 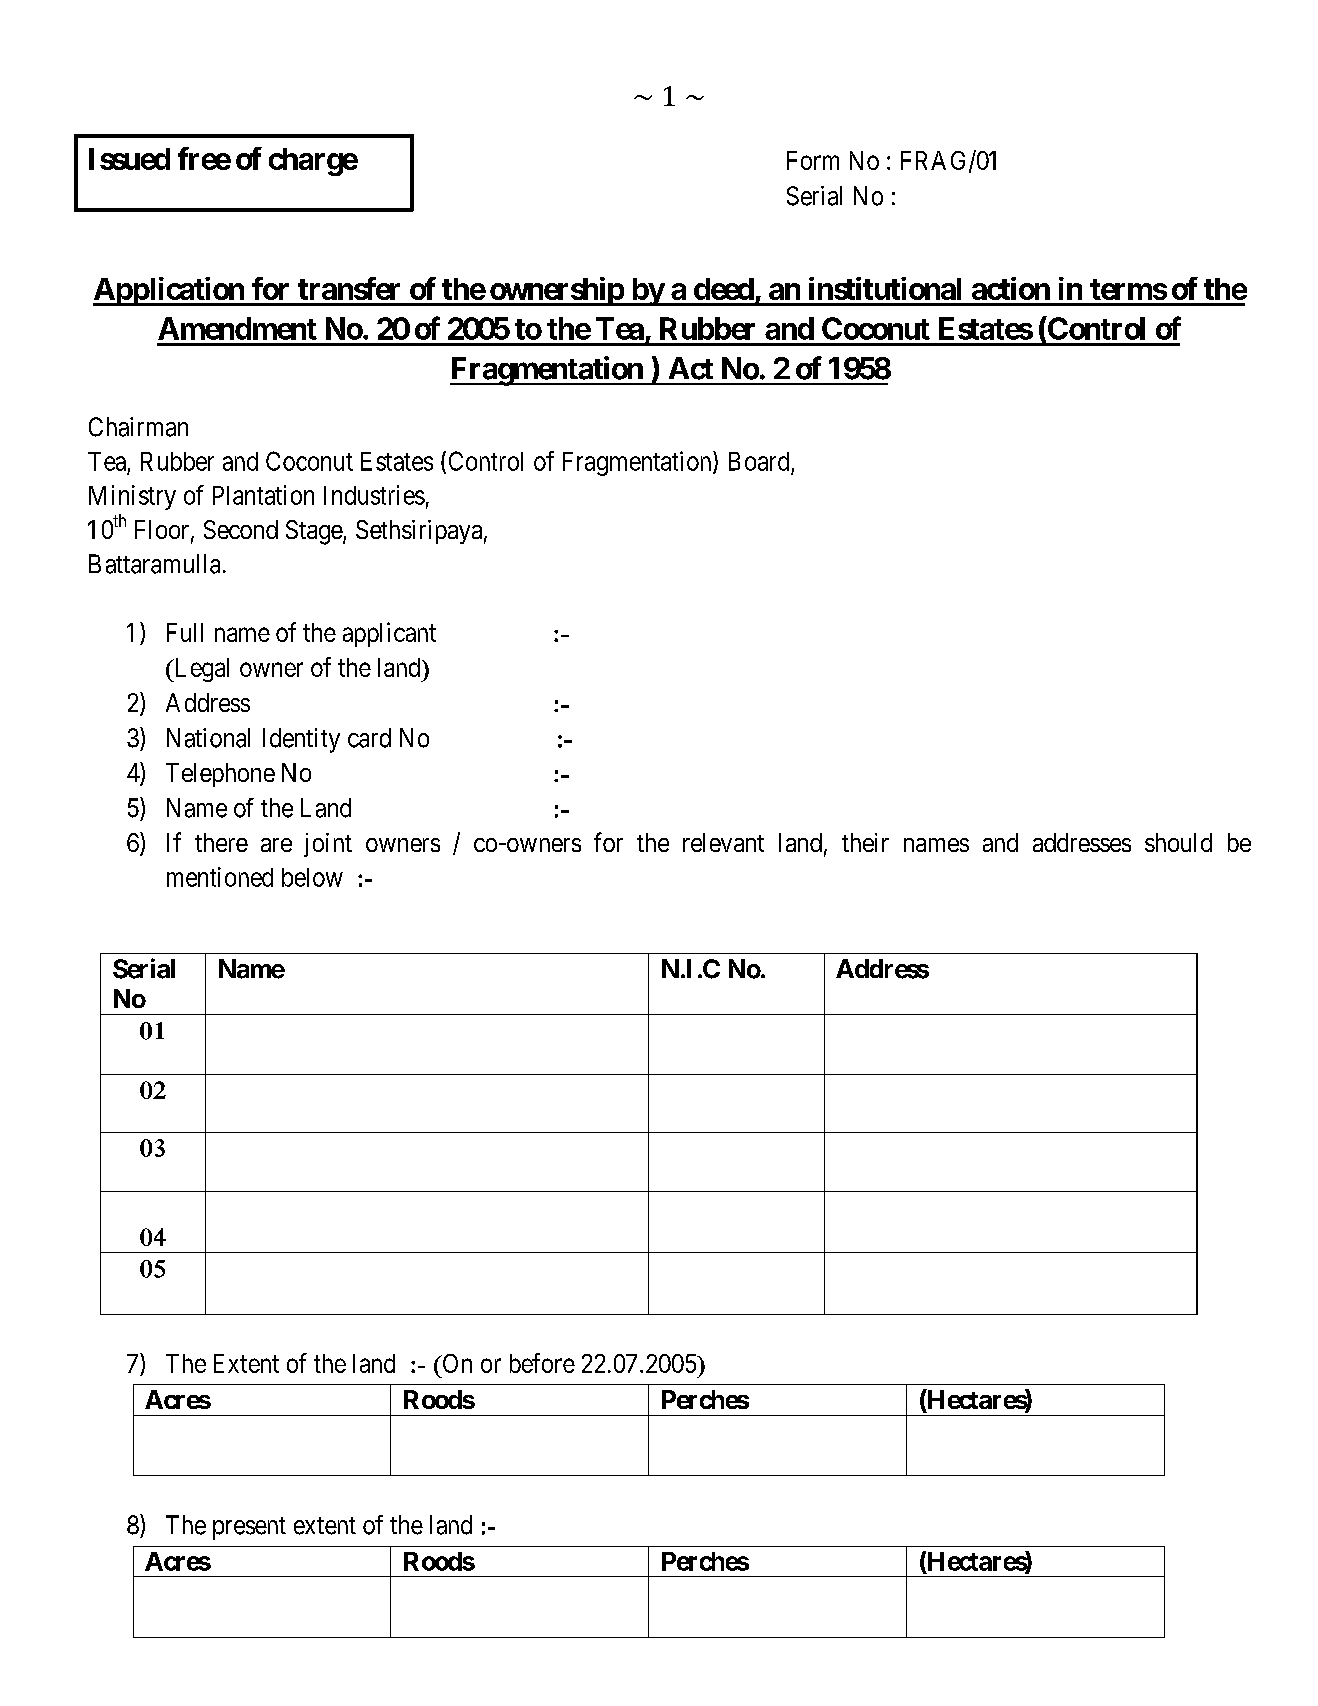 I want to click on action, so click(x=1011, y=288).
